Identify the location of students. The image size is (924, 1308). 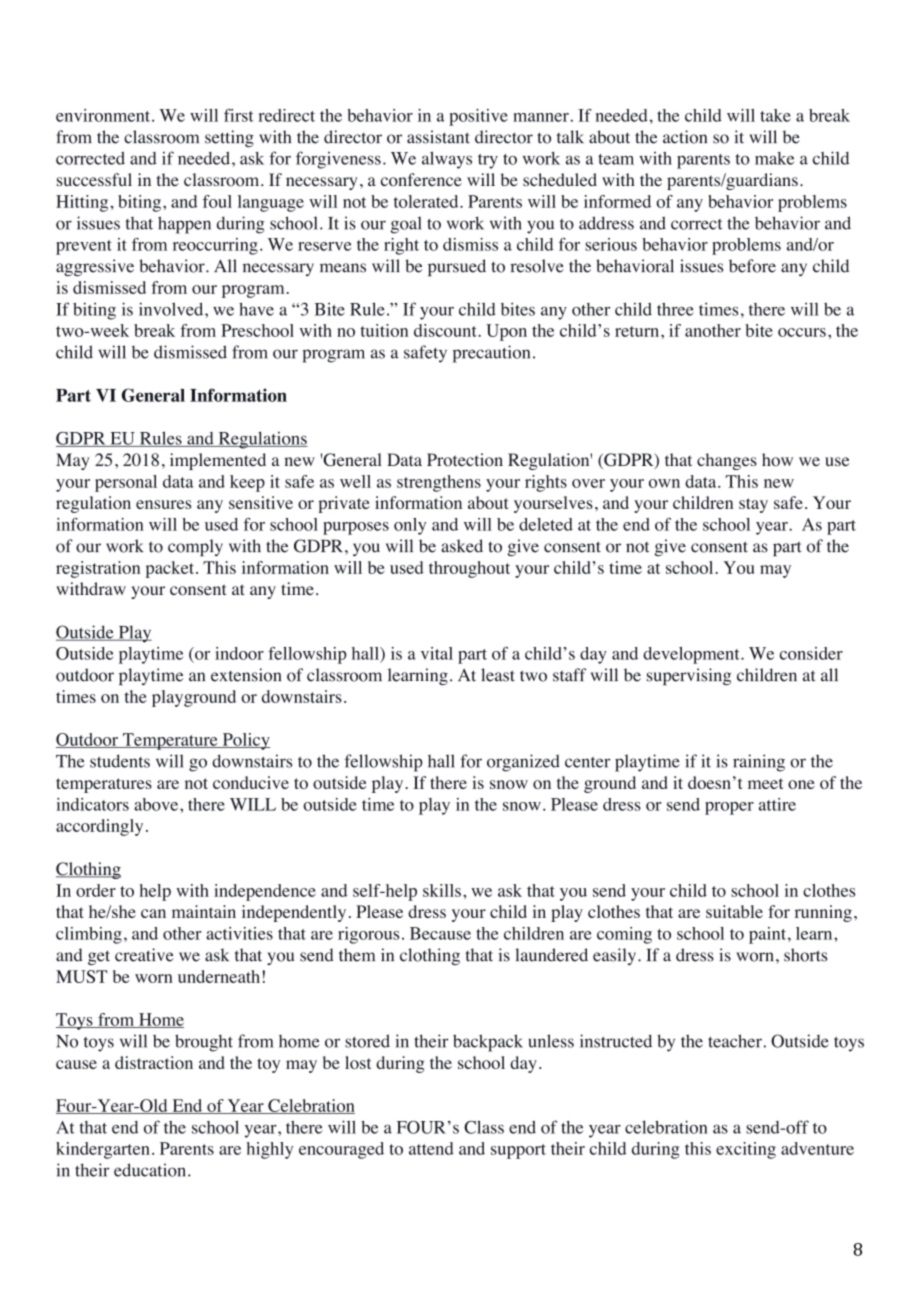
(120, 761).
